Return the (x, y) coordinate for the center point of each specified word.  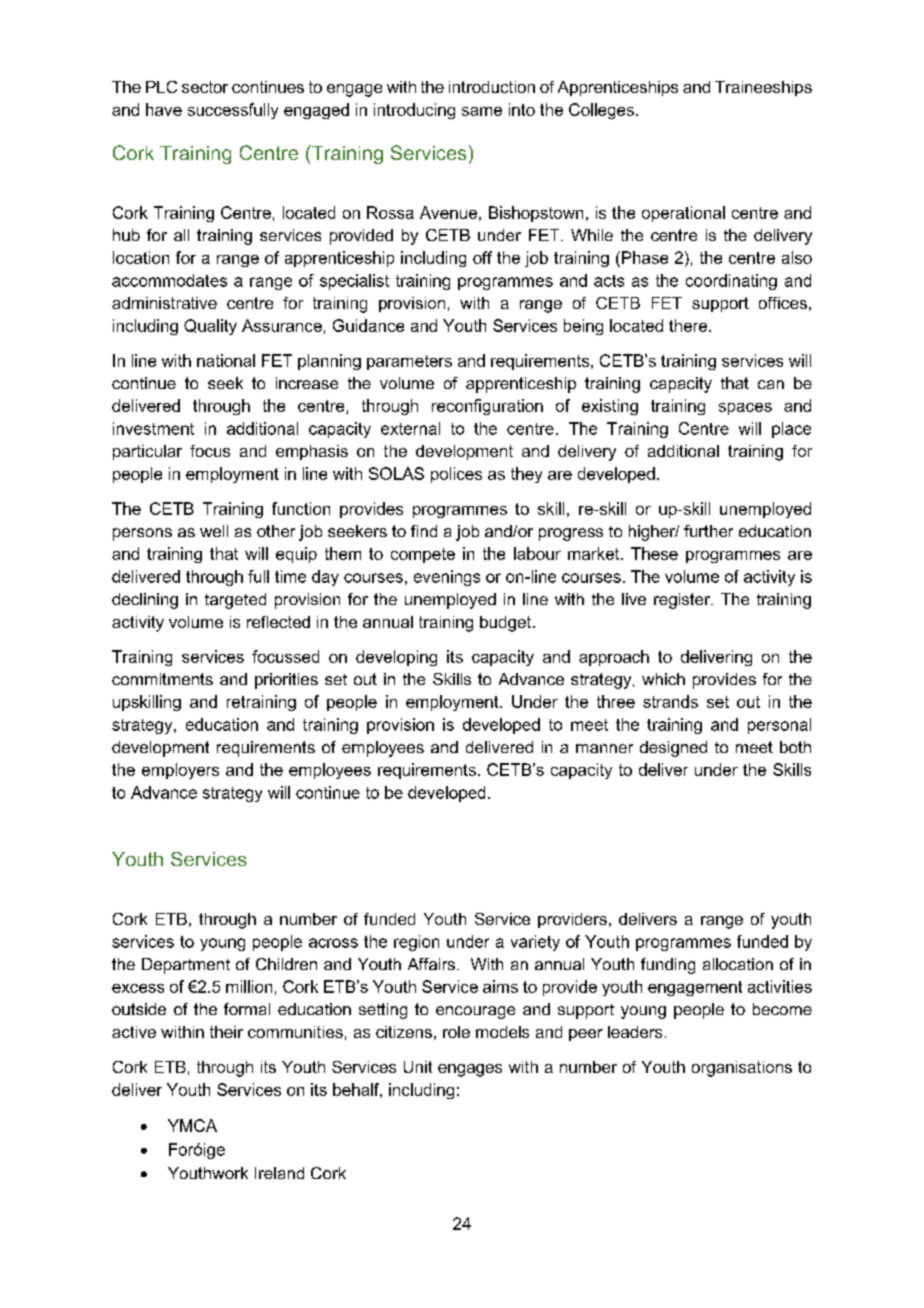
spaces (745, 409)
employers (180, 771)
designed (673, 749)
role (456, 1032)
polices (456, 475)
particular (147, 452)
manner (604, 748)
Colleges (601, 111)
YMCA (192, 1125)
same (482, 111)
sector (205, 87)
